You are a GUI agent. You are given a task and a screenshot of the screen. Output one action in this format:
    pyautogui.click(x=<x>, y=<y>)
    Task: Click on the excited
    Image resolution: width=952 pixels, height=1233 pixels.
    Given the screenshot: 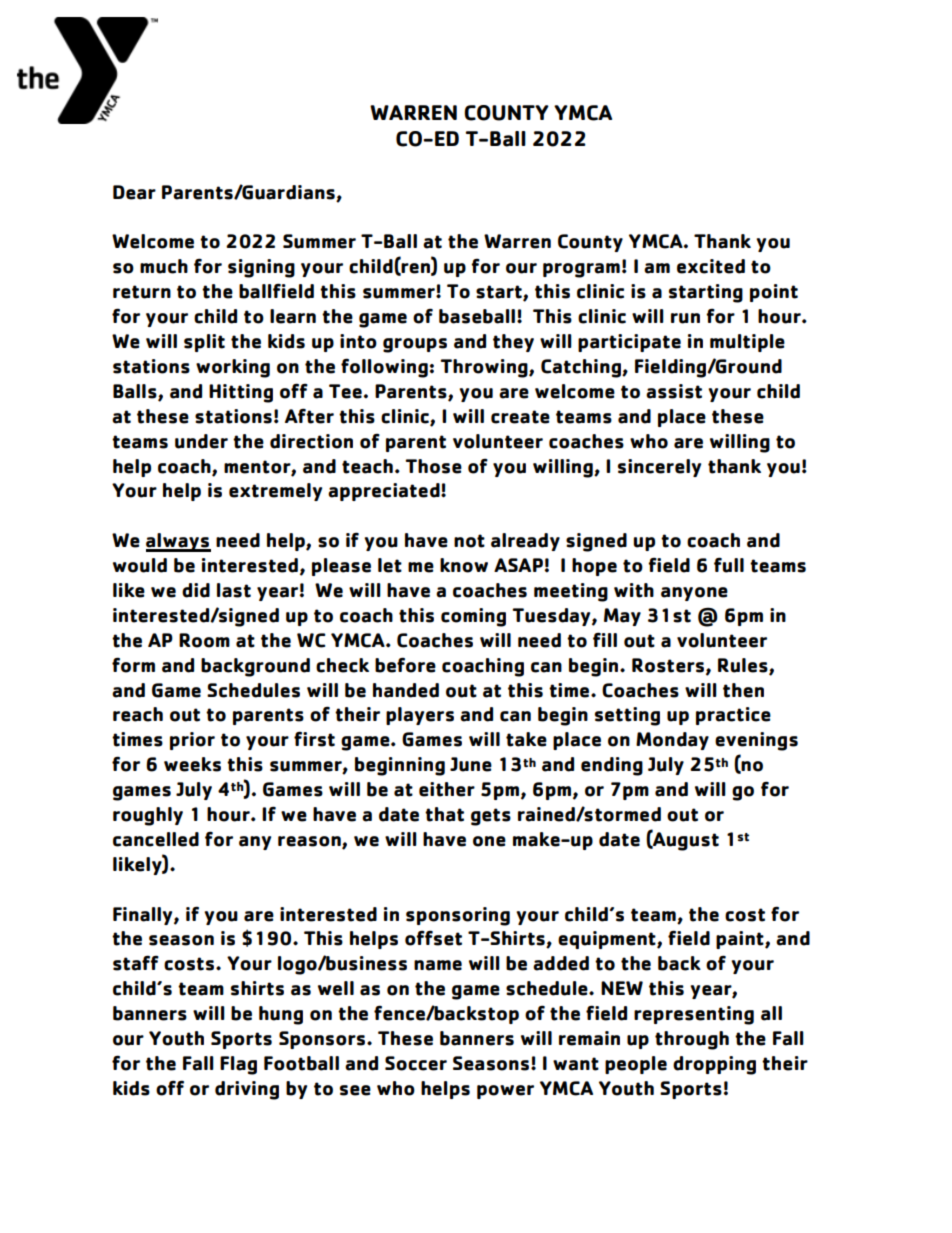 What is the action you would take?
    pyautogui.click(x=711, y=266)
